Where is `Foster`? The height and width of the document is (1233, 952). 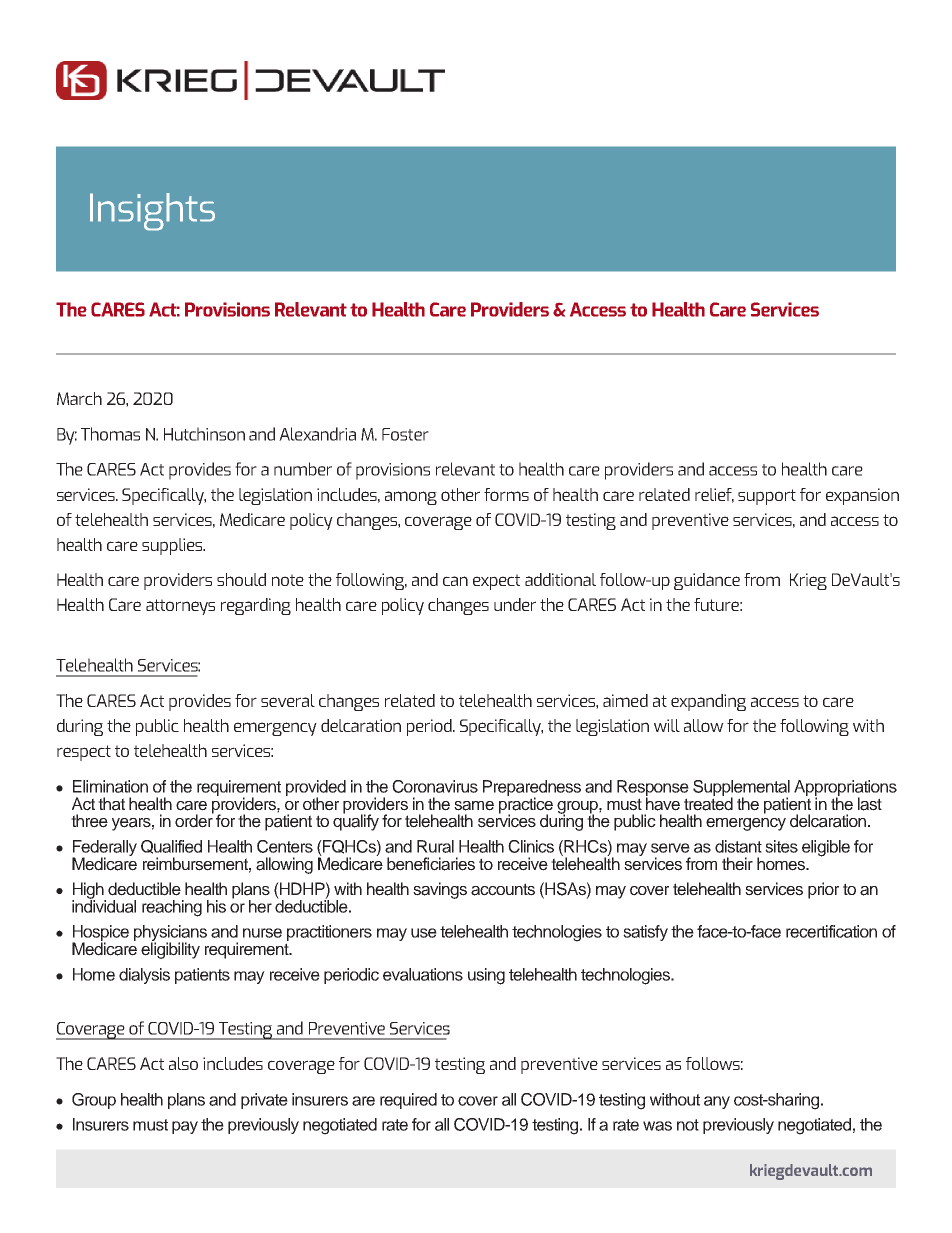
Foster is located at coordinates (405, 434).
